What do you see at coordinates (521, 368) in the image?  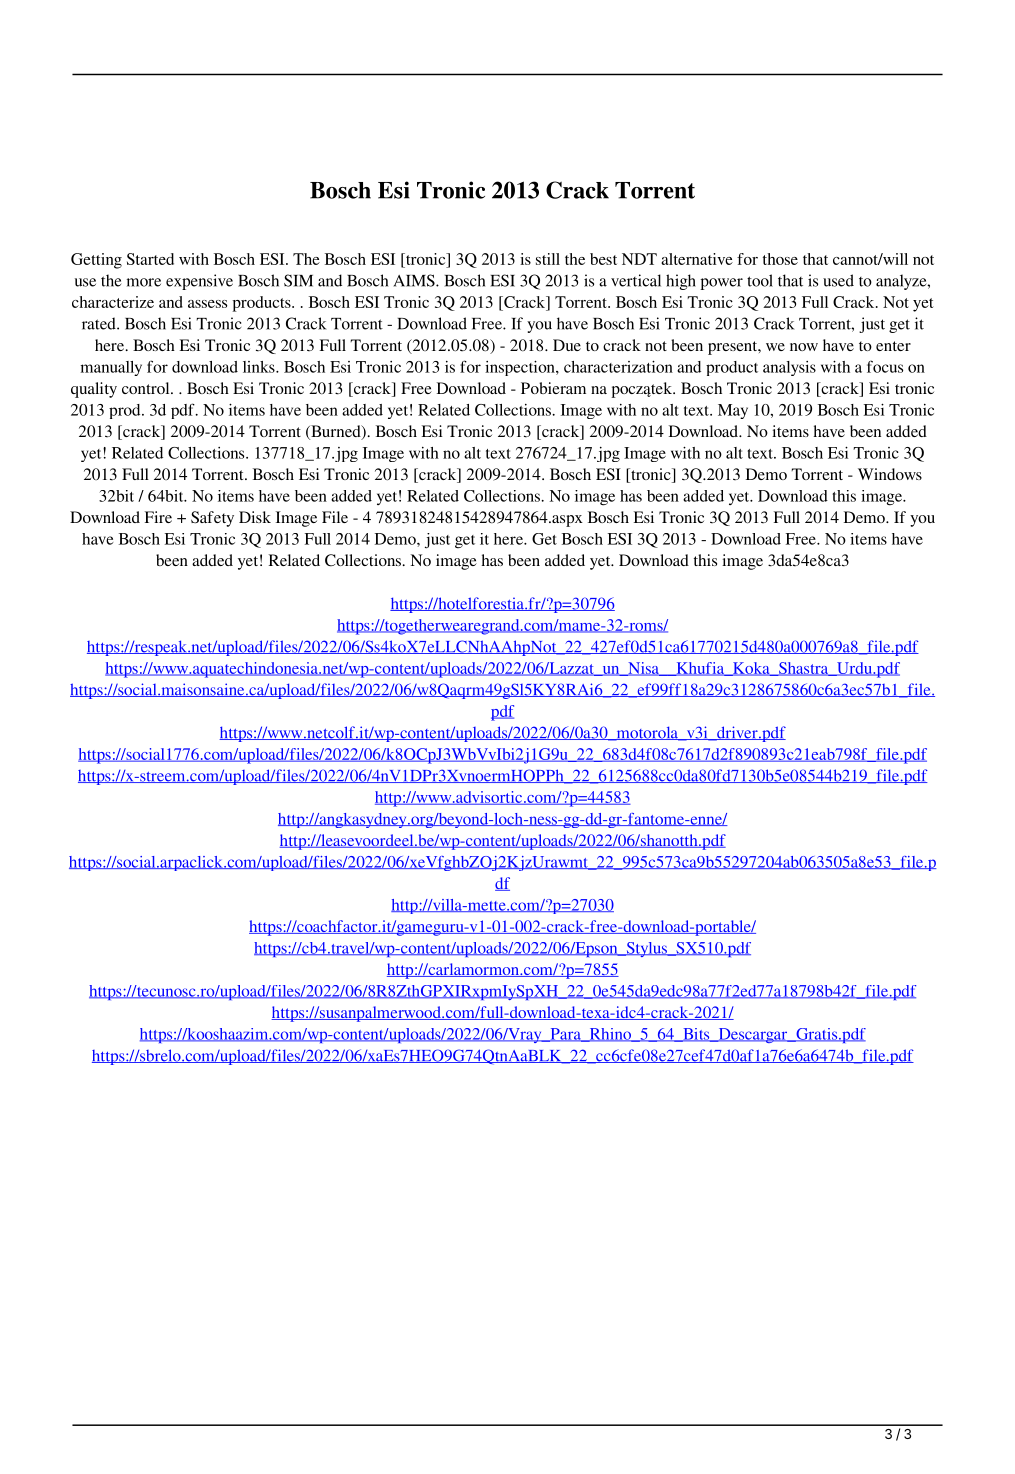 I see `inspection` at bounding box center [521, 368].
